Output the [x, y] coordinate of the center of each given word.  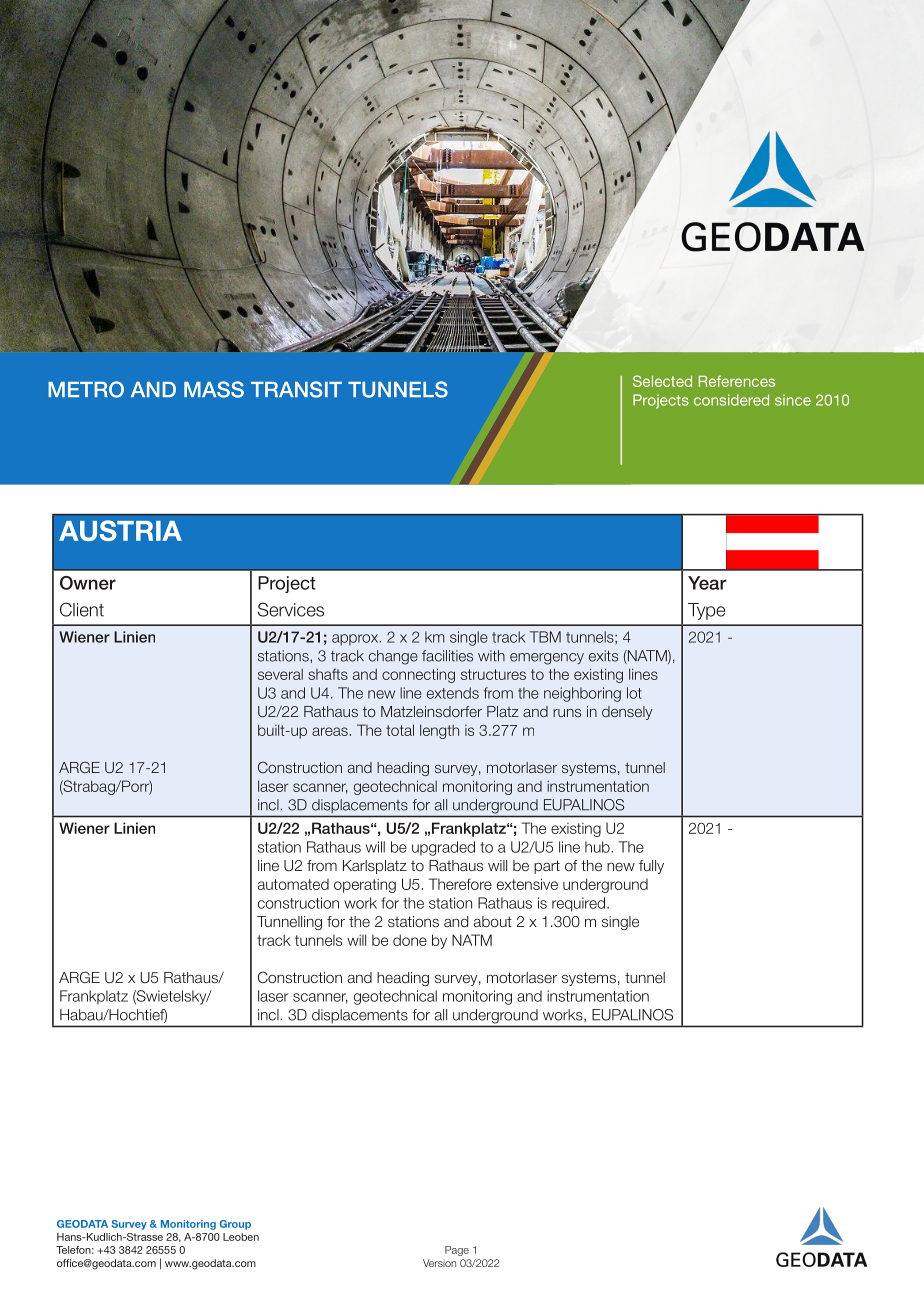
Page [457, 1251]
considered [731, 400]
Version [439, 1263]
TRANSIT [296, 389]
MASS [214, 389]
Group [235, 1225]
